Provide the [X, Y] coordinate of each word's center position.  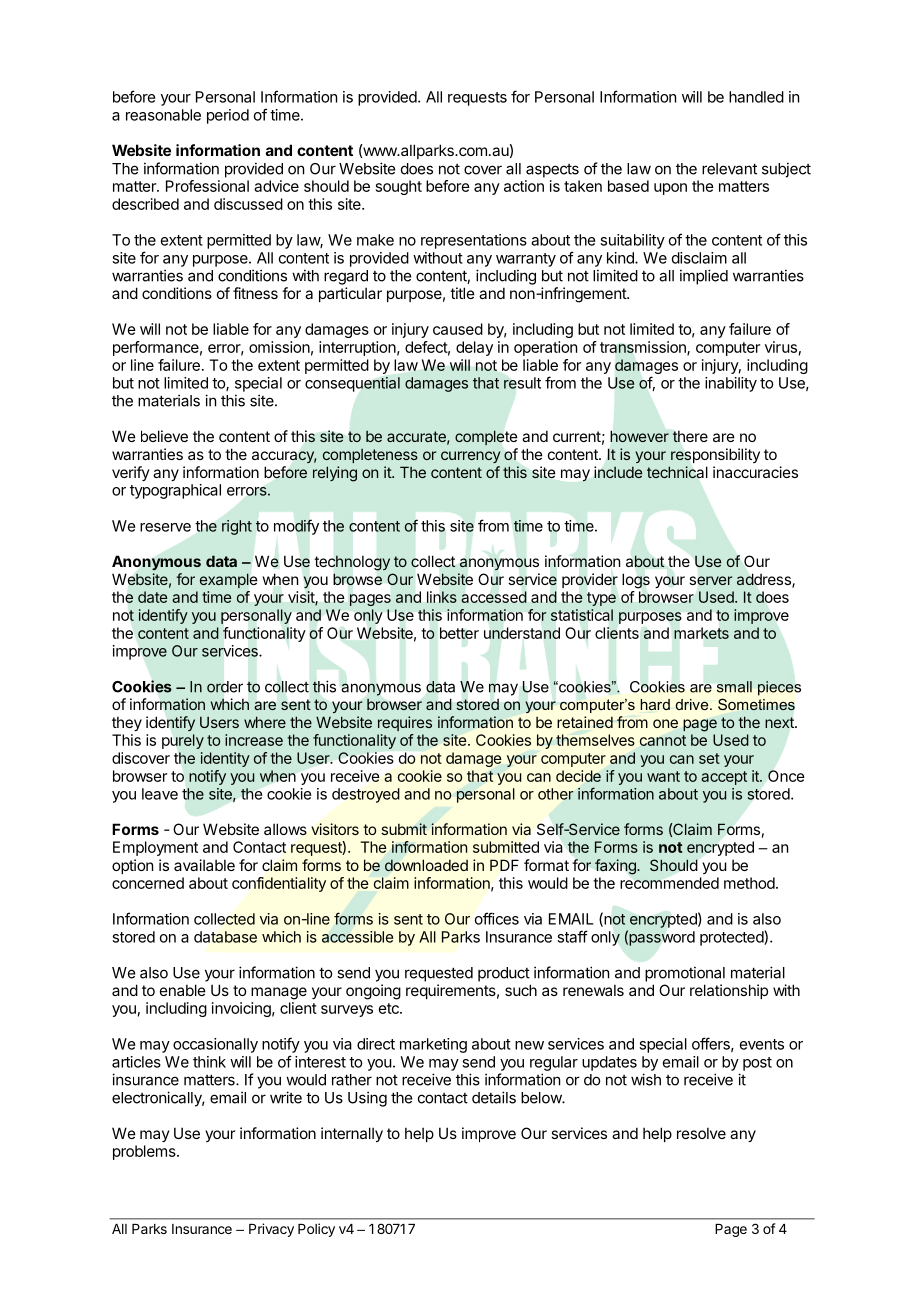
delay [474, 348]
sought [399, 187]
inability [731, 384]
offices [497, 918]
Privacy [271, 1230]
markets [701, 633]
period [228, 116]
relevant [729, 169]
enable [183, 990]
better [459, 633]
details [494, 1097]
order [225, 687]
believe [164, 436]
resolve [701, 1133]
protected [732, 938]
